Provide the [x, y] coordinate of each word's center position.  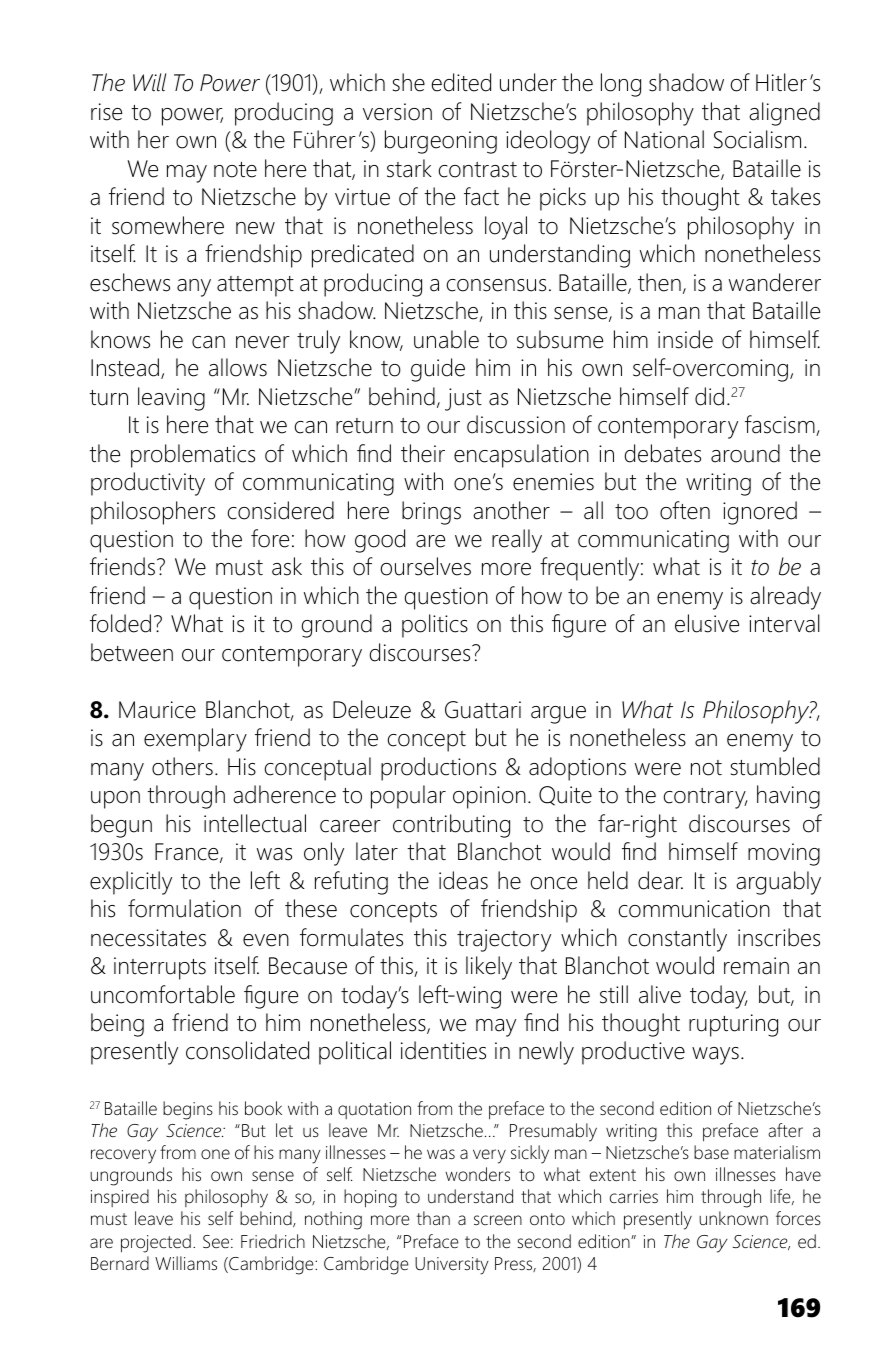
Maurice [157, 710]
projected [156, 1243]
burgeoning [441, 142]
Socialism [757, 139]
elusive [707, 623]
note [235, 170]
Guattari [483, 710]
